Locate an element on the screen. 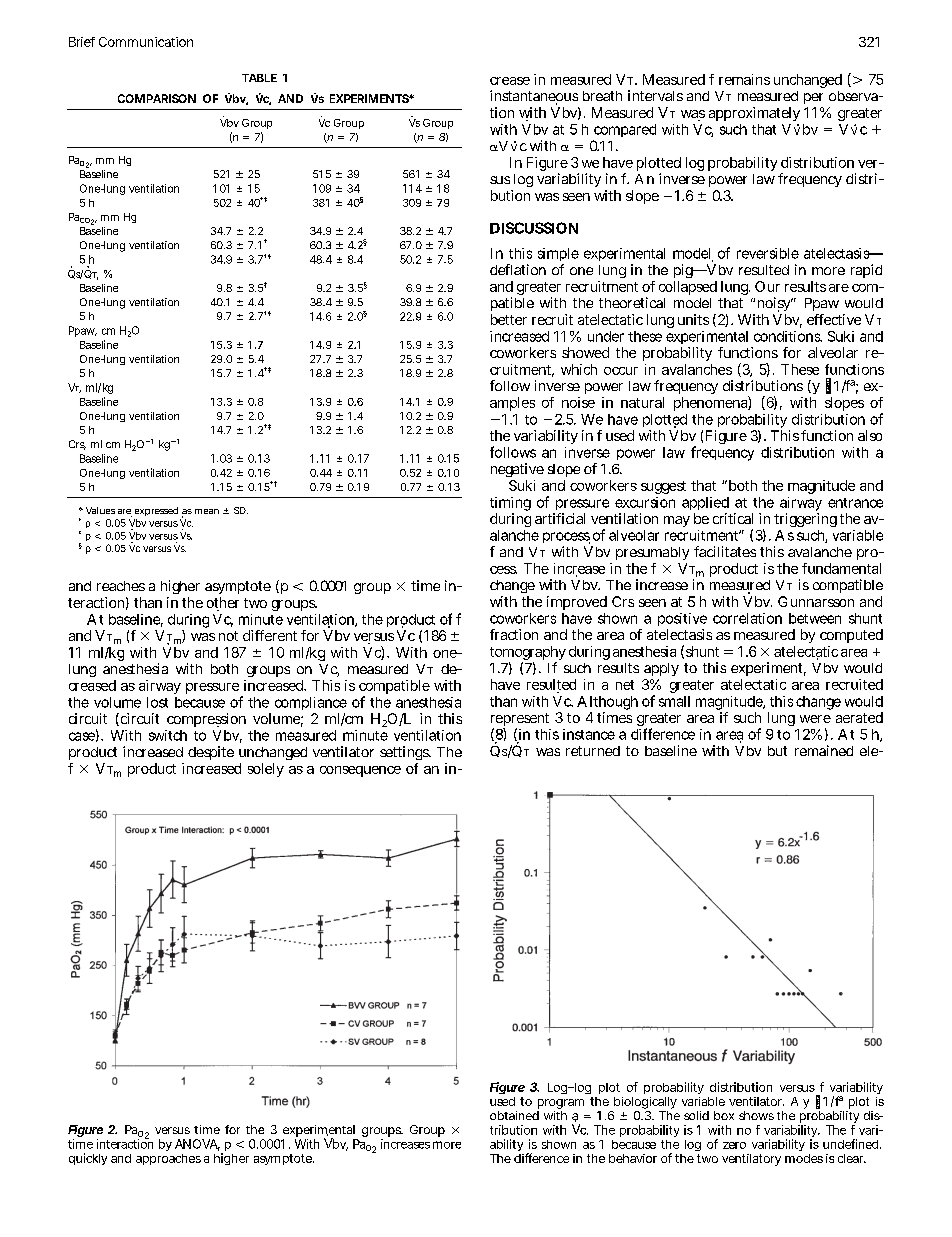 The image size is (952, 1237). despite is located at coordinates (211, 753).
